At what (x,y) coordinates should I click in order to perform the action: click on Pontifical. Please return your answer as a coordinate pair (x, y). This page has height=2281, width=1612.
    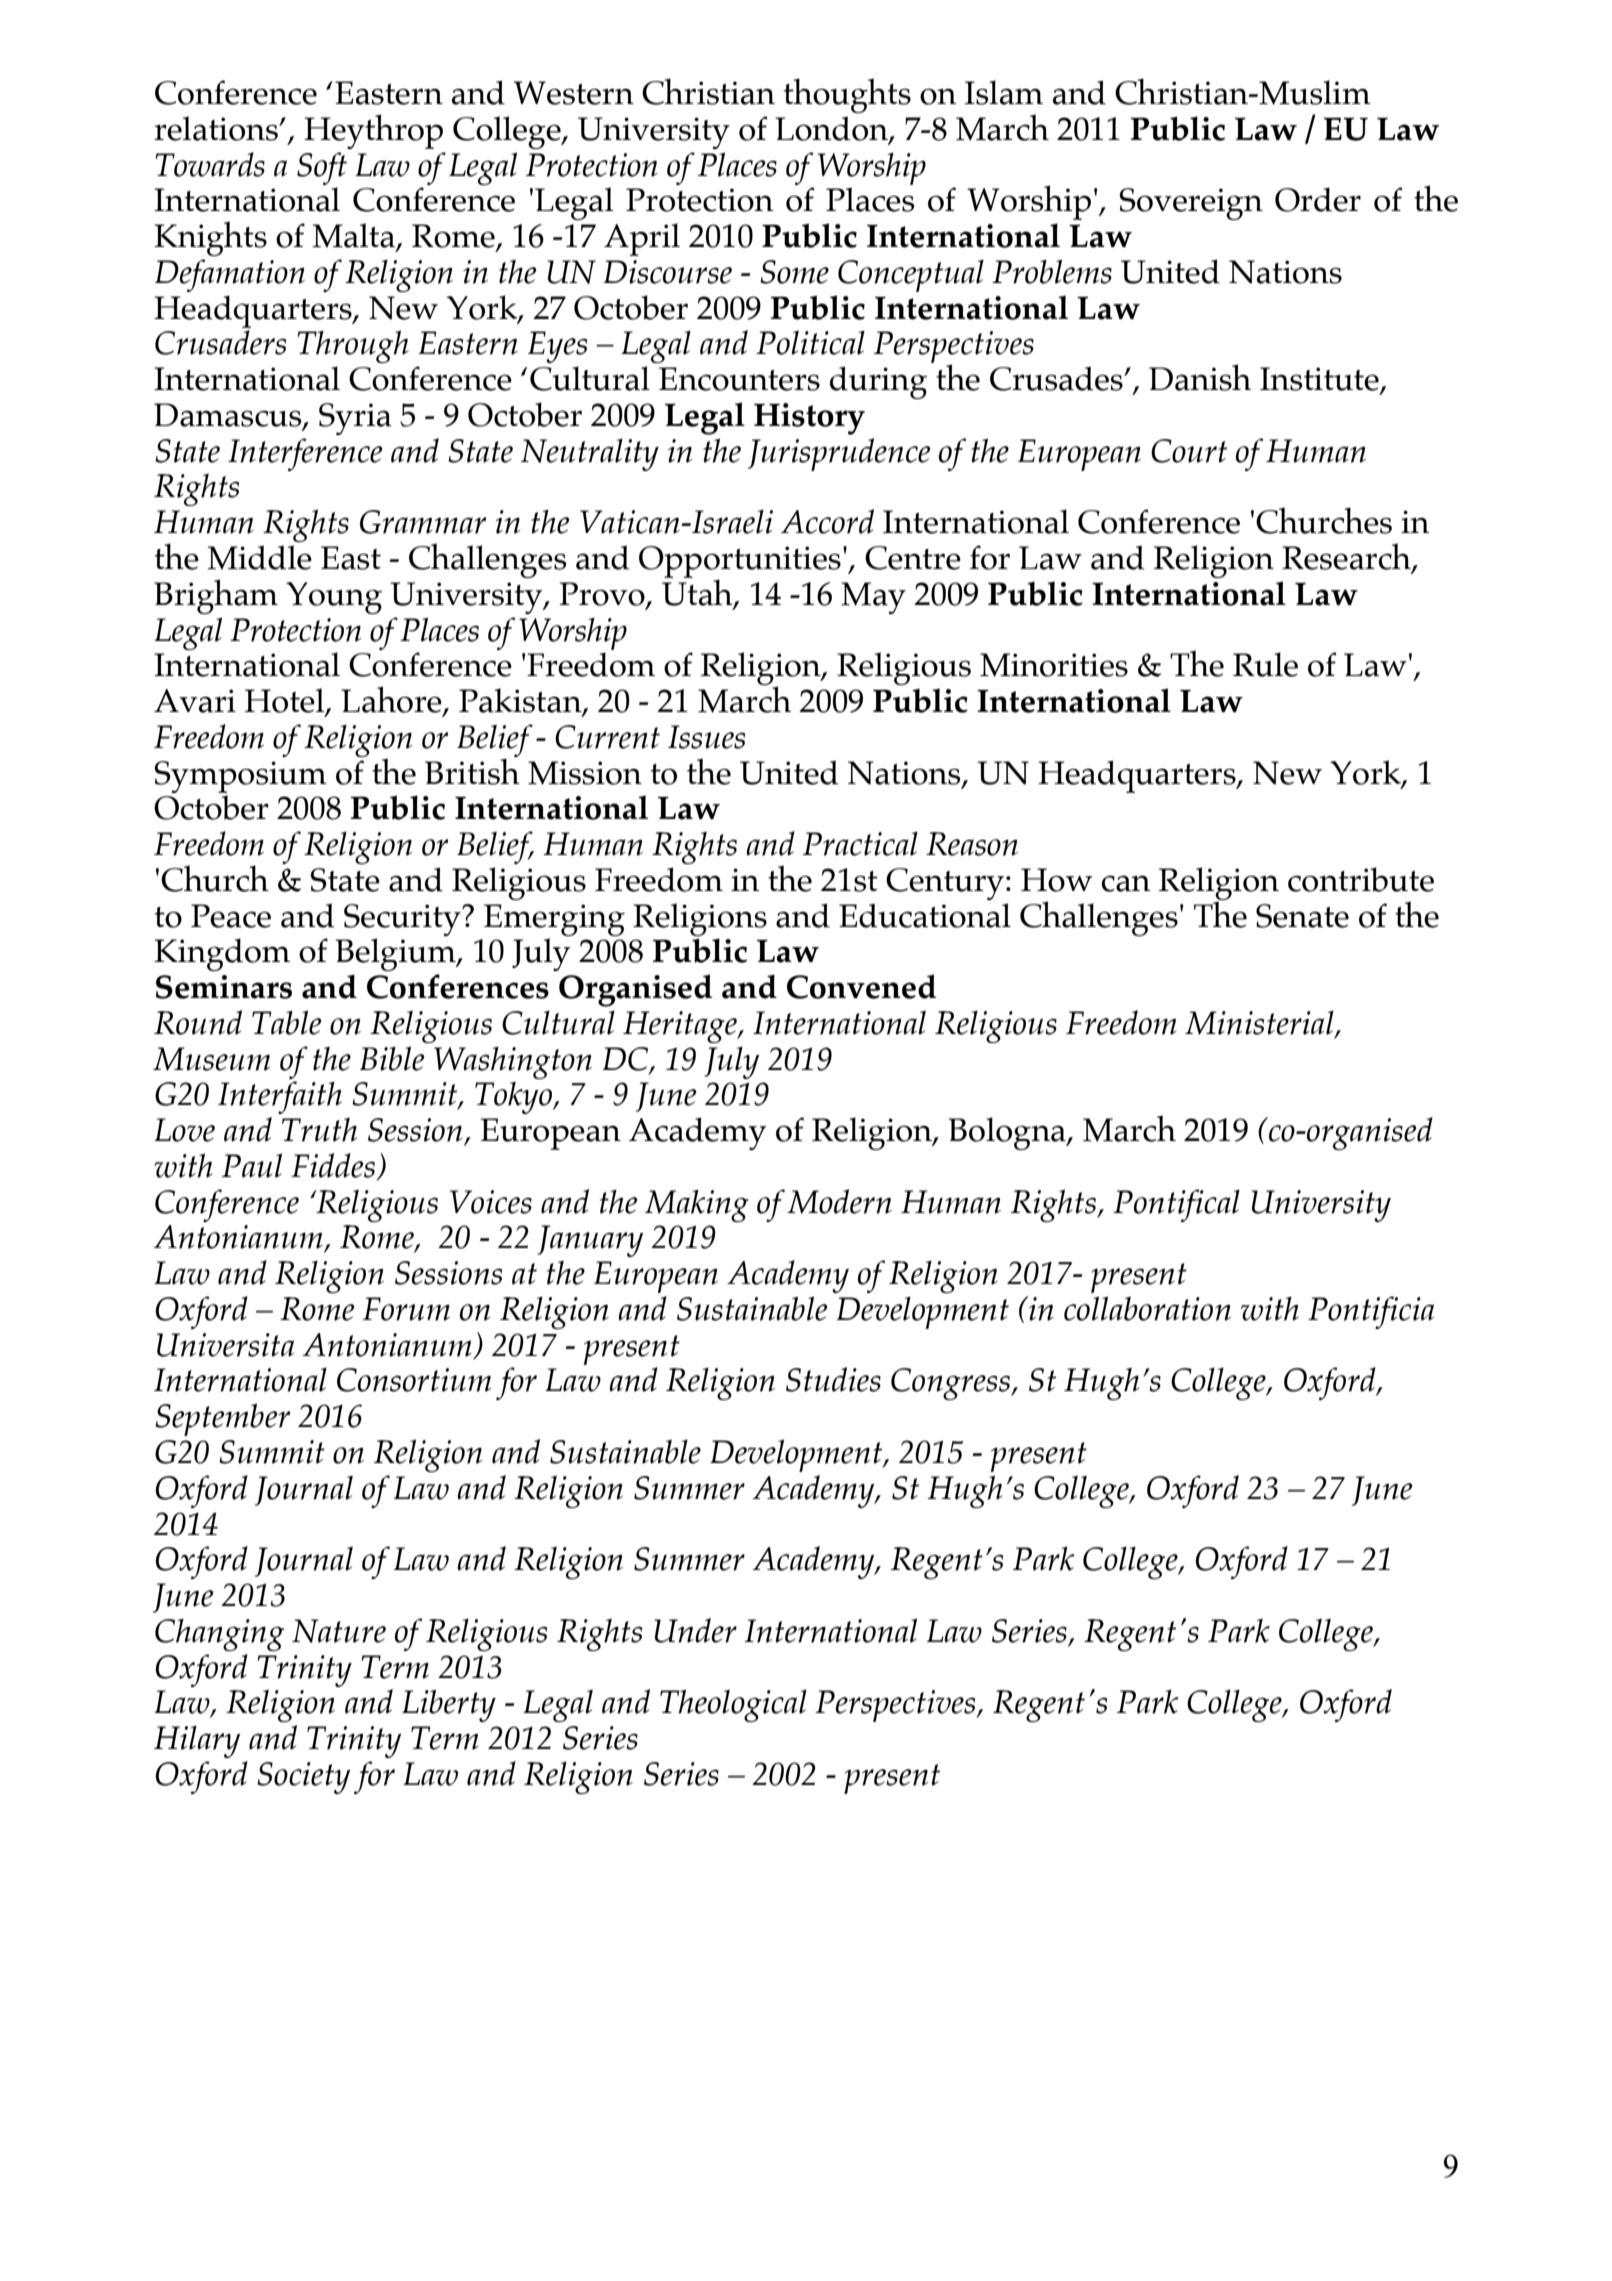
    Looking at the image, I should click on (1176, 1205).
